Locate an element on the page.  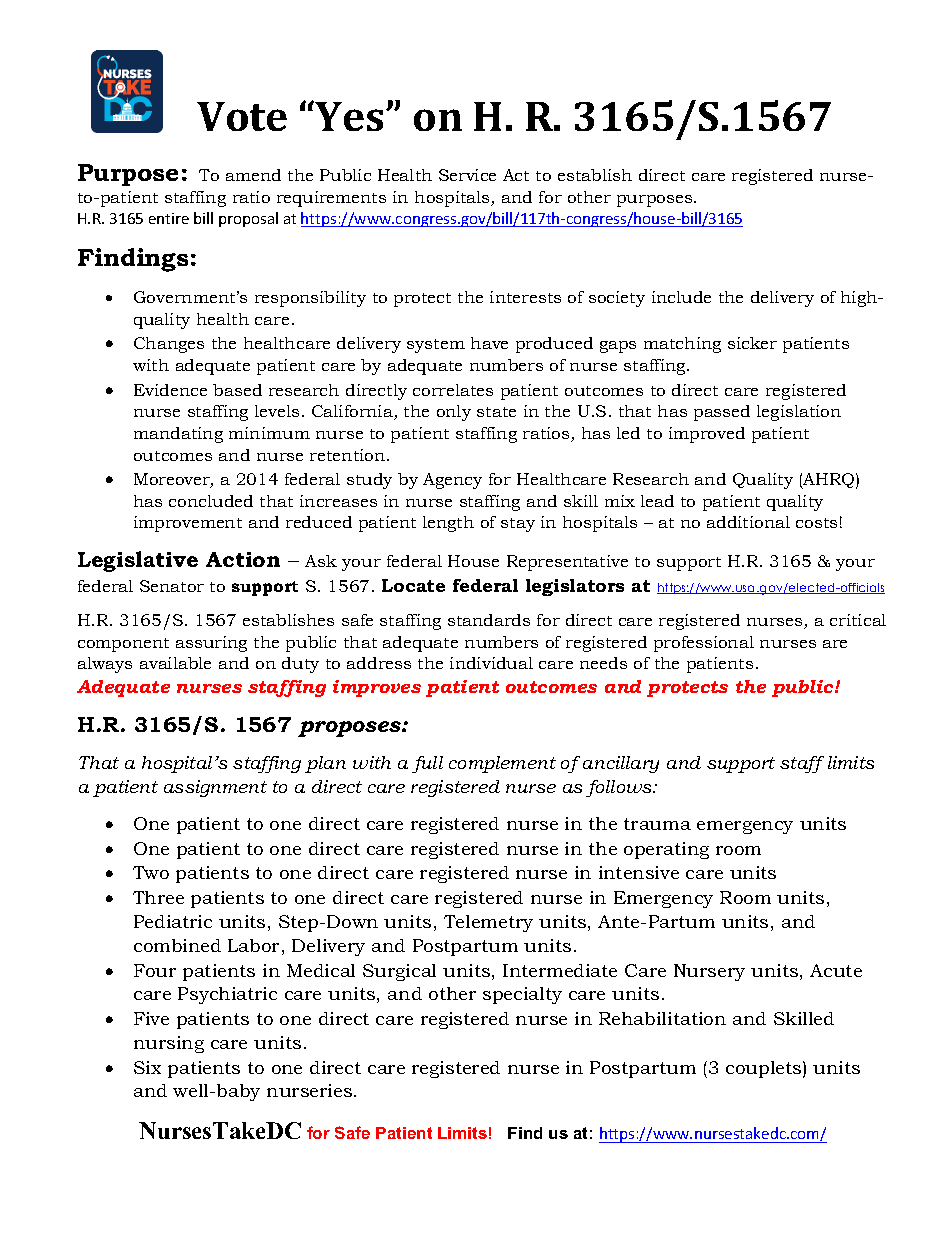
Rehabilitation is located at coordinates (662, 1018).
